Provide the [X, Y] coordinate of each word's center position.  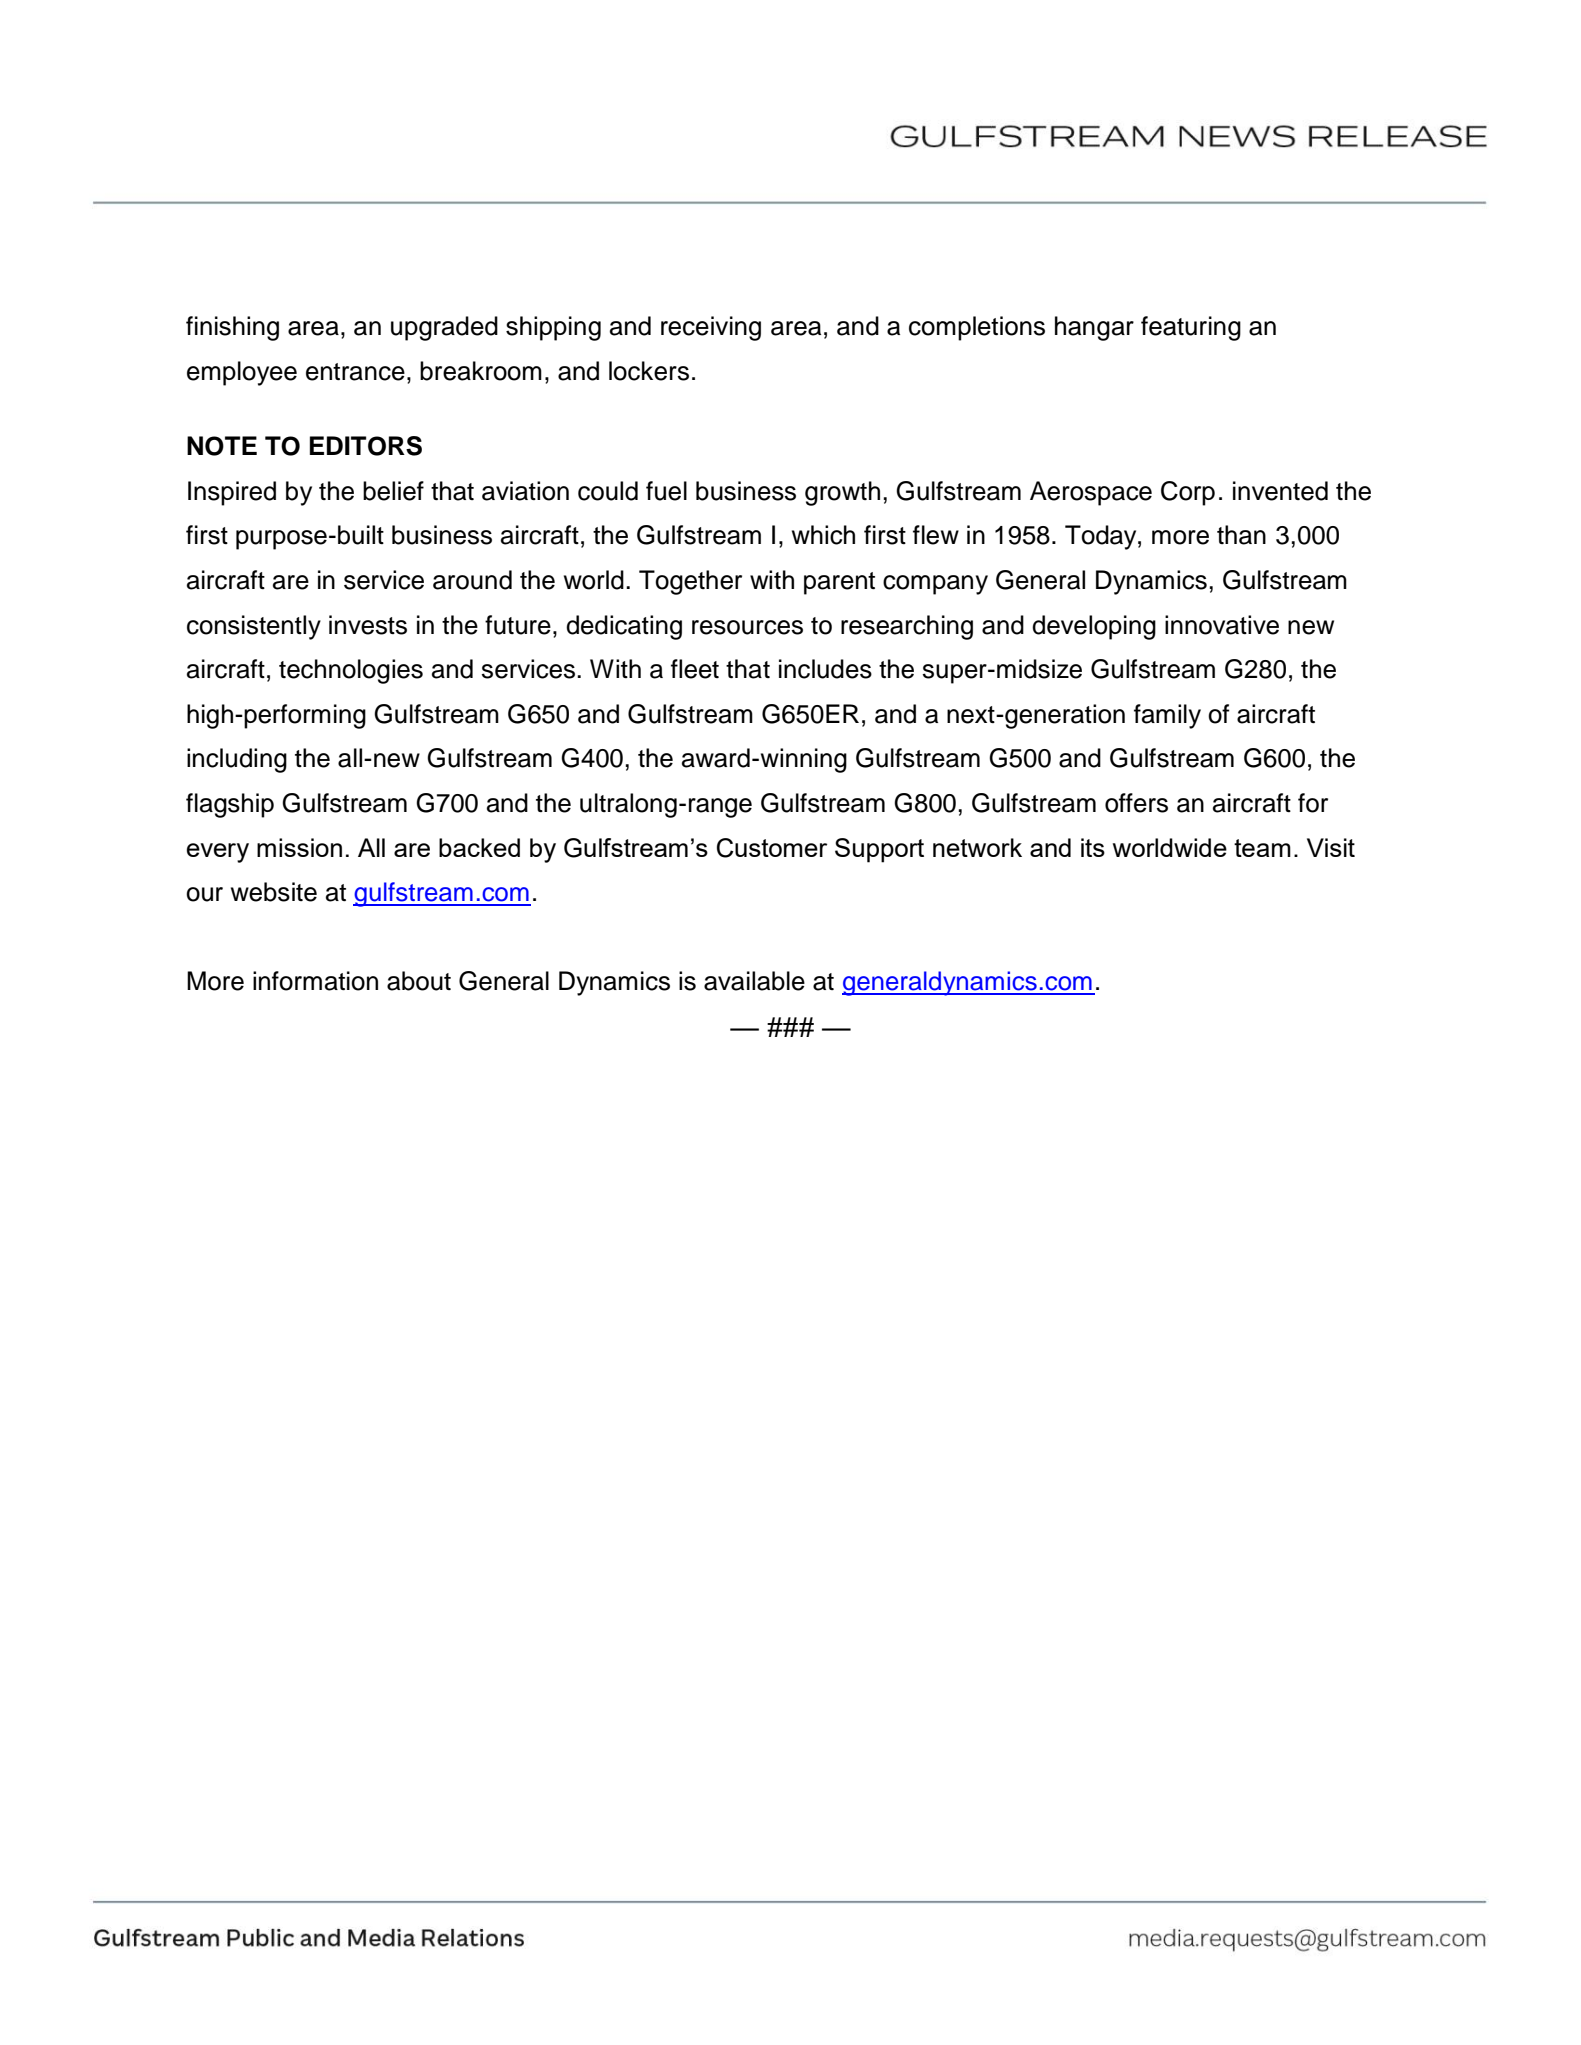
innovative [1222, 625]
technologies [351, 671]
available [754, 981]
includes [825, 669]
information [315, 981]
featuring [1191, 328]
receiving [711, 328]
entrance [355, 372]
